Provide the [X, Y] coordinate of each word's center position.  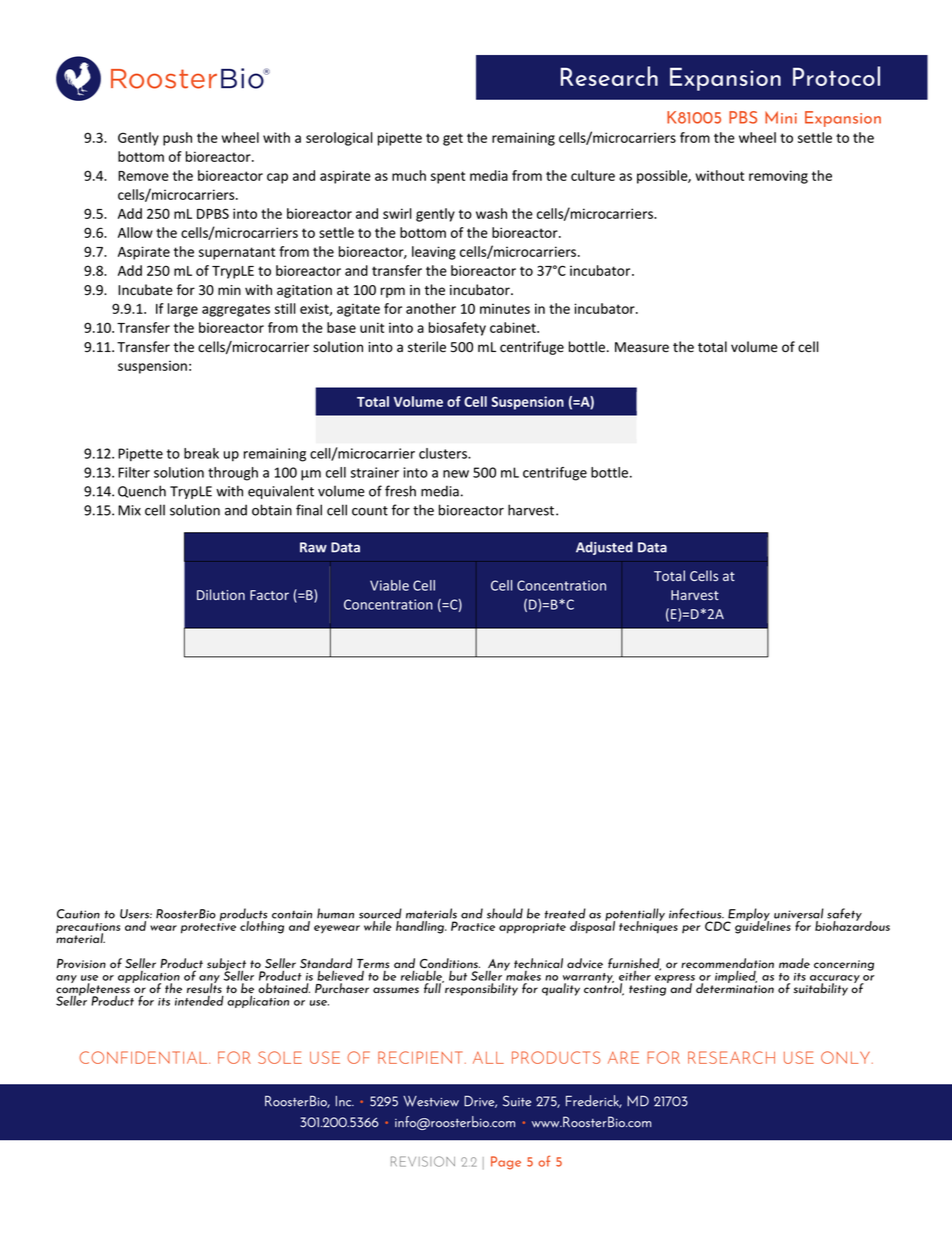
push [177, 139]
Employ [748, 915]
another [431, 308]
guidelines [763, 926]
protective [208, 928]
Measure [642, 347]
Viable [389, 585]
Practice [473, 926]
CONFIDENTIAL [144, 1057]
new [456, 474]
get [453, 139]
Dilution [221, 594]
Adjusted [604, 548]
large [183, 310]
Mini [781, 117]
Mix [129, 510]
